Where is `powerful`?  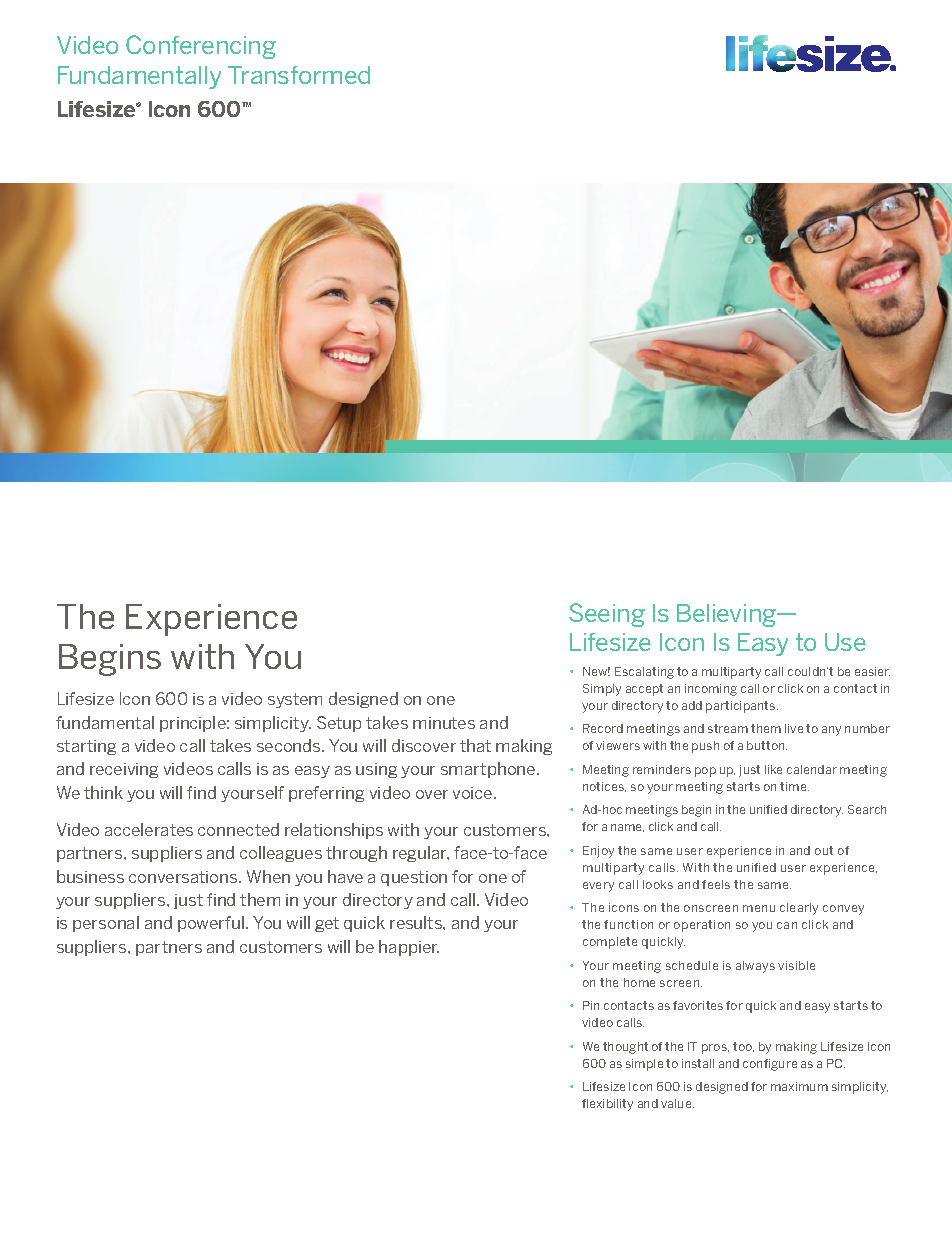
powerful is located at coordinates (212, 924).
